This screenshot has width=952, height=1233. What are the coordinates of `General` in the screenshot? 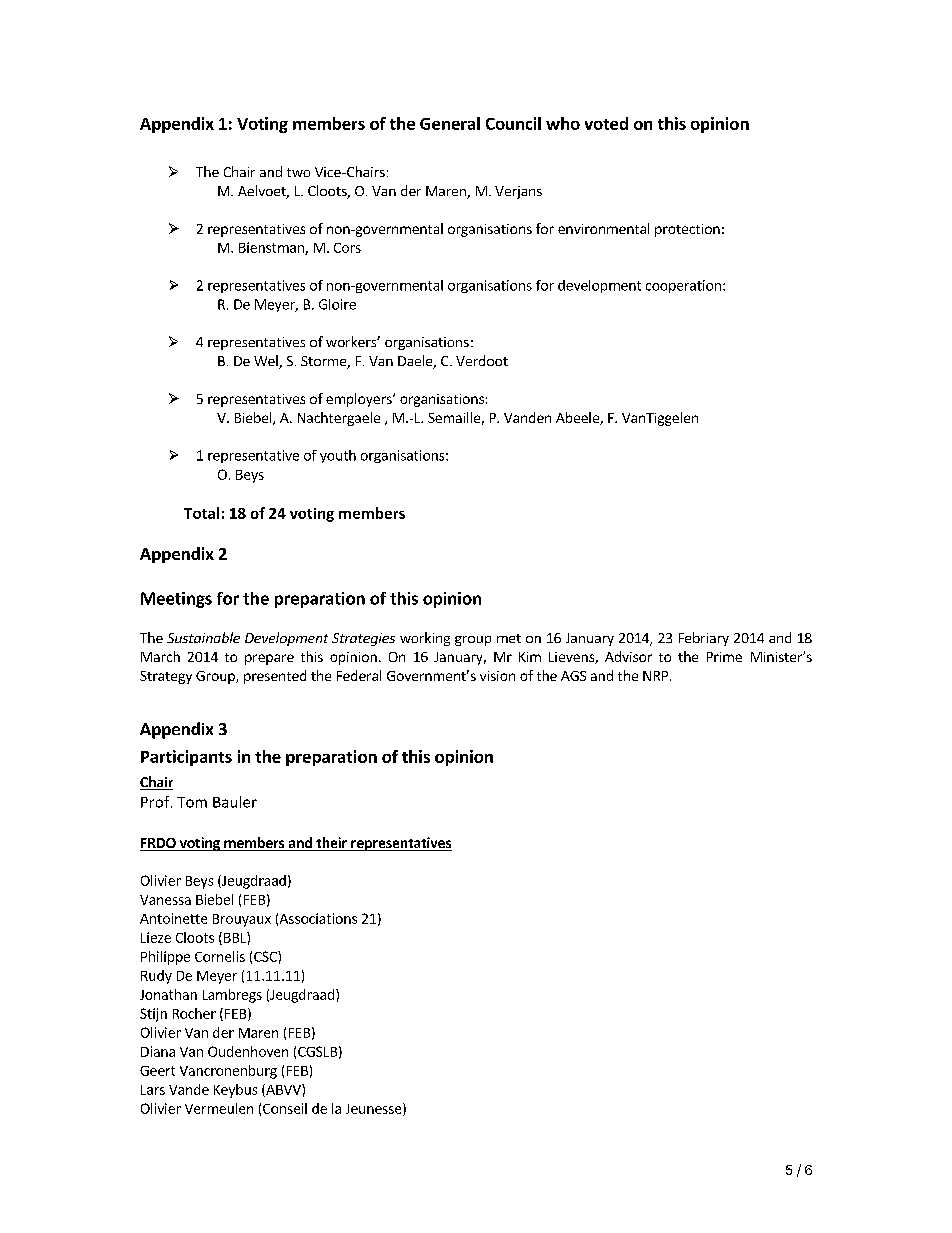 It's located at (450, 123).
